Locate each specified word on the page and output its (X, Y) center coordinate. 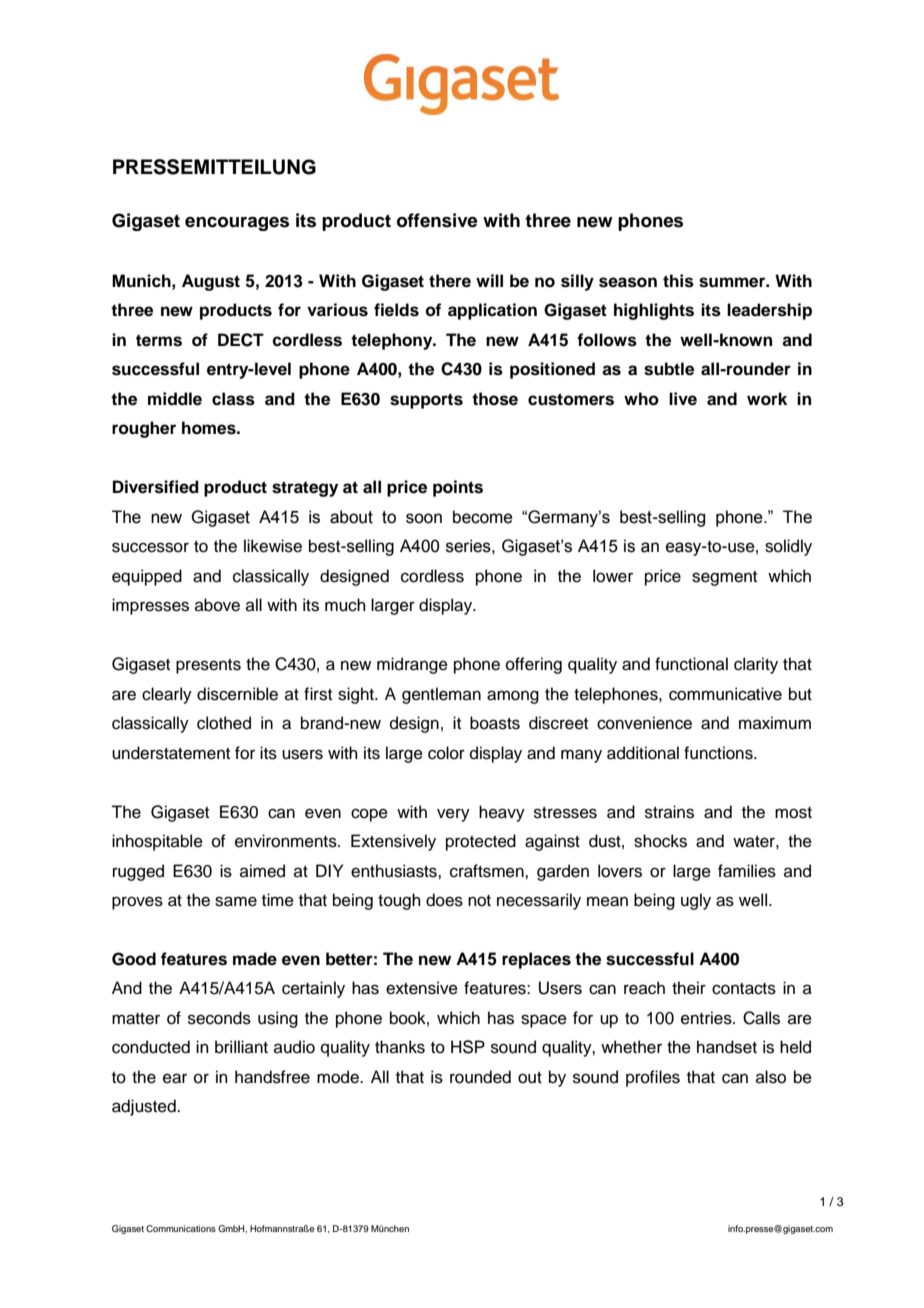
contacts (744, 989)
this (678, 281)
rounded (480, 1077)
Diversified (156, 487)
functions (719, 753)
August (211, 282)
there (450, 281)
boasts (495, 723)
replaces (536, 960)
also (771, 1077)
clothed (224, 723)
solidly (788, 547)
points (458, 488)
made (255, 959)
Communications (181, 1228)
